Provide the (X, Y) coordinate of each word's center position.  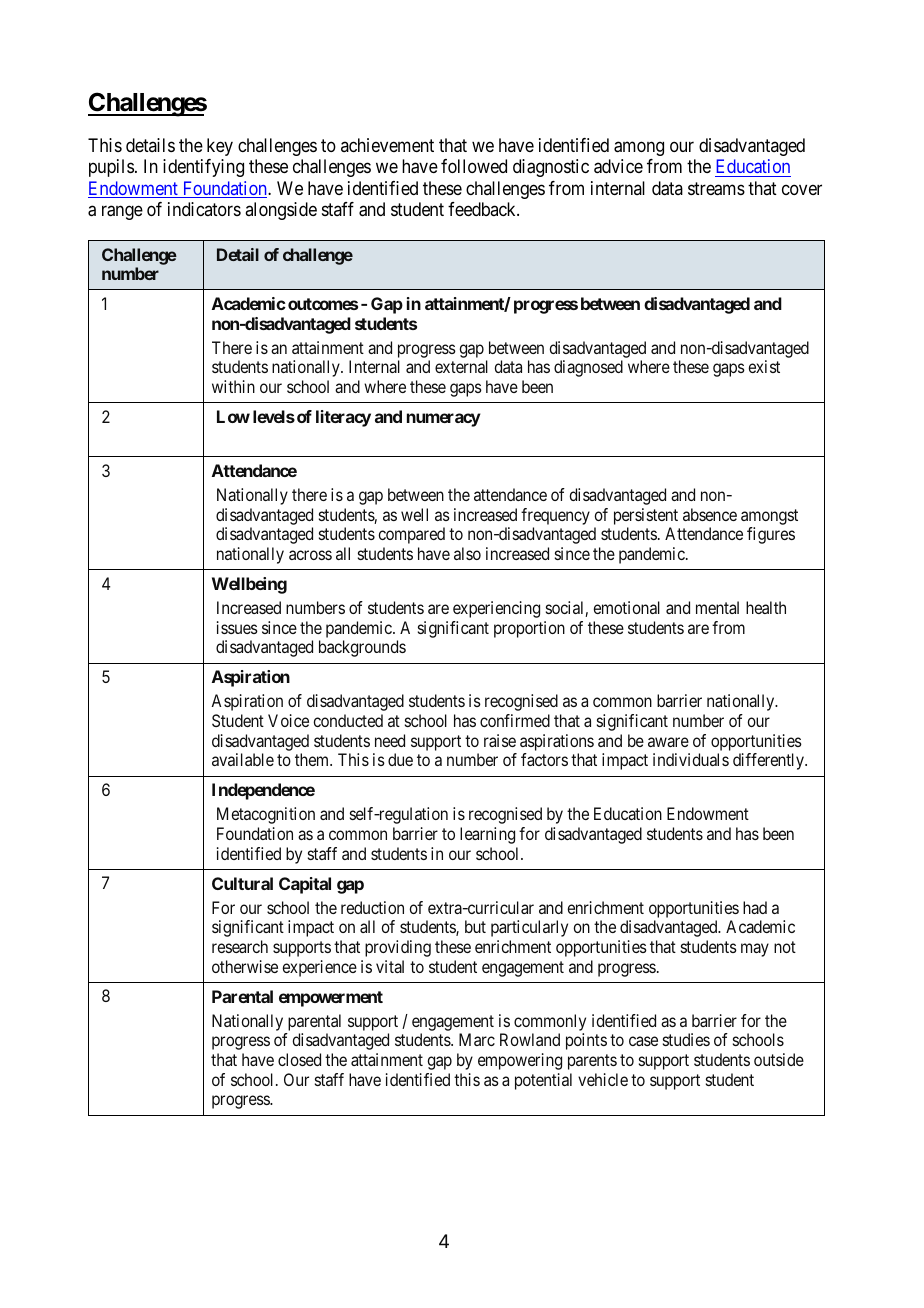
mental (717, 607)
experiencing (496, 609)
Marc (477, 1039)
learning (487, 835)
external (461, 366)
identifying (203, 168)
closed (299, 1059)
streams (716, 189)
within (233, 386)
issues (237, 627)
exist (764, 366)
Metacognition (266, 815)
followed (474, 166)
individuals (691, 759)
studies (686, 1039)
